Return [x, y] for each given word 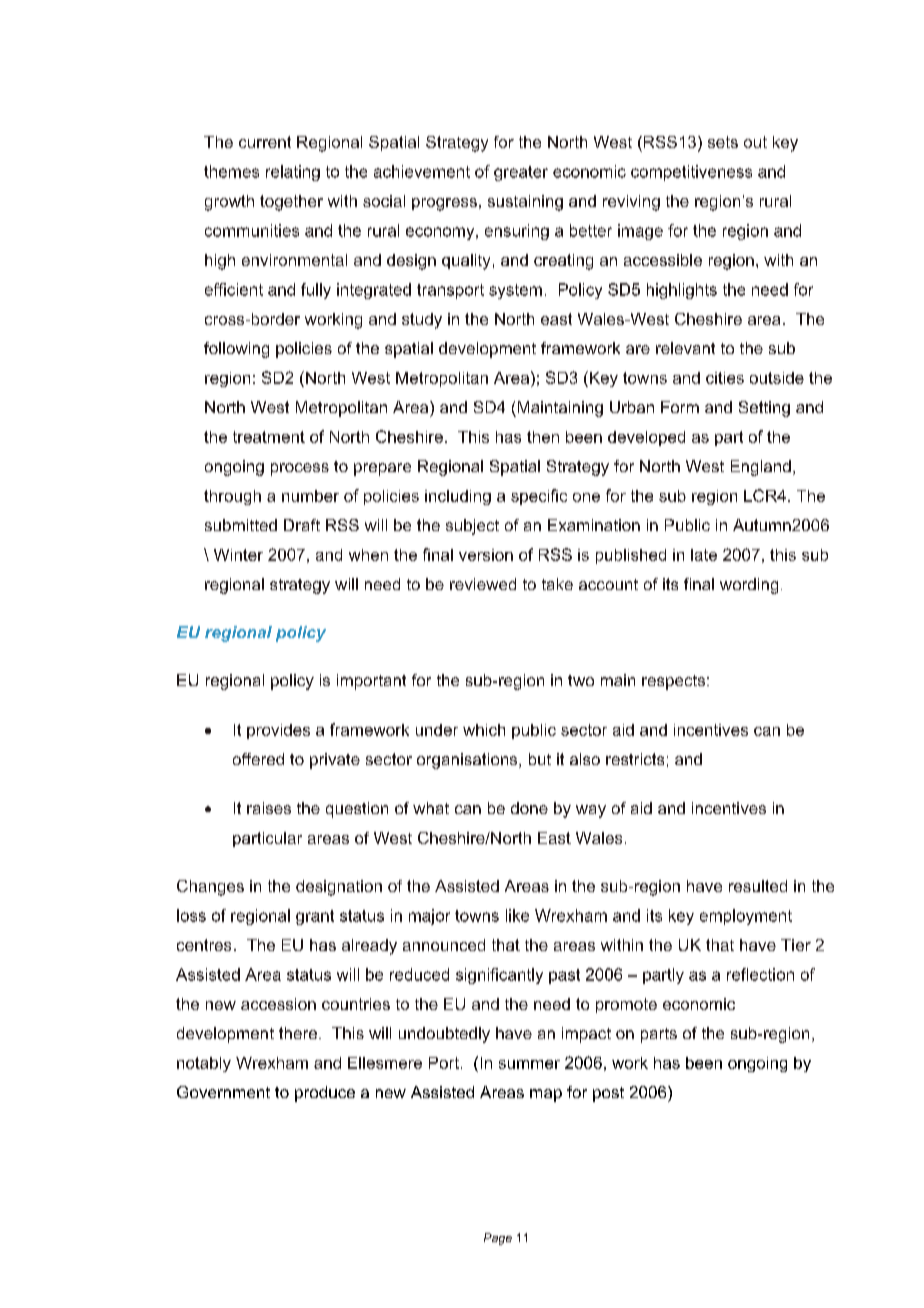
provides [278, 731]
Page [498, 1239]
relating [293, 173]
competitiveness [691, 173]
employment [746, 917]
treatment [269, 437]
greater [521, 173]
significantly [499, 976]
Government [223, 1092]
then [543, 437]
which [484, 730]
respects [675, 682]
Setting [764, 409]
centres [204, 945]
